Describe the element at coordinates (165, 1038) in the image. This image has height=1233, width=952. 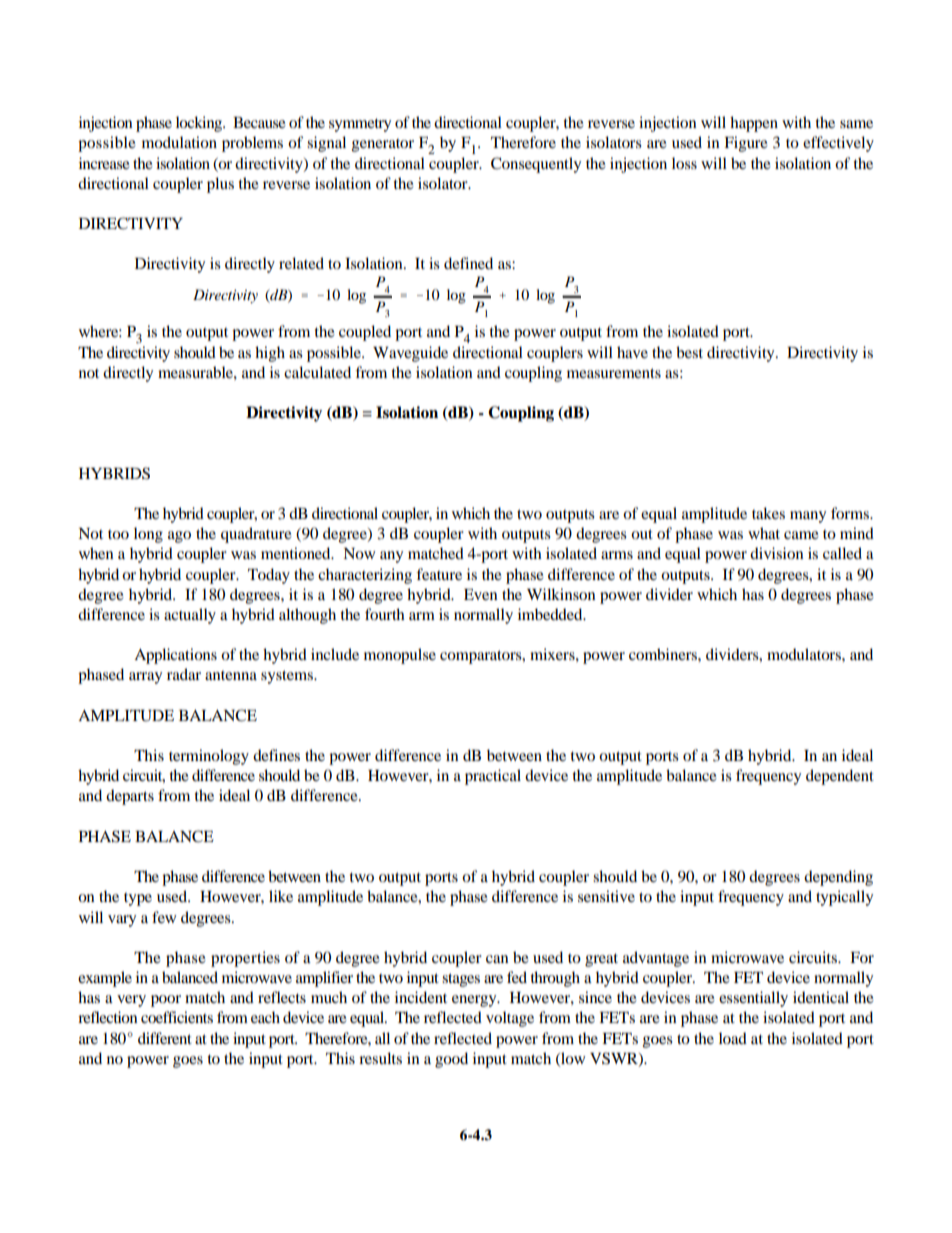
I see `different` at that location.
